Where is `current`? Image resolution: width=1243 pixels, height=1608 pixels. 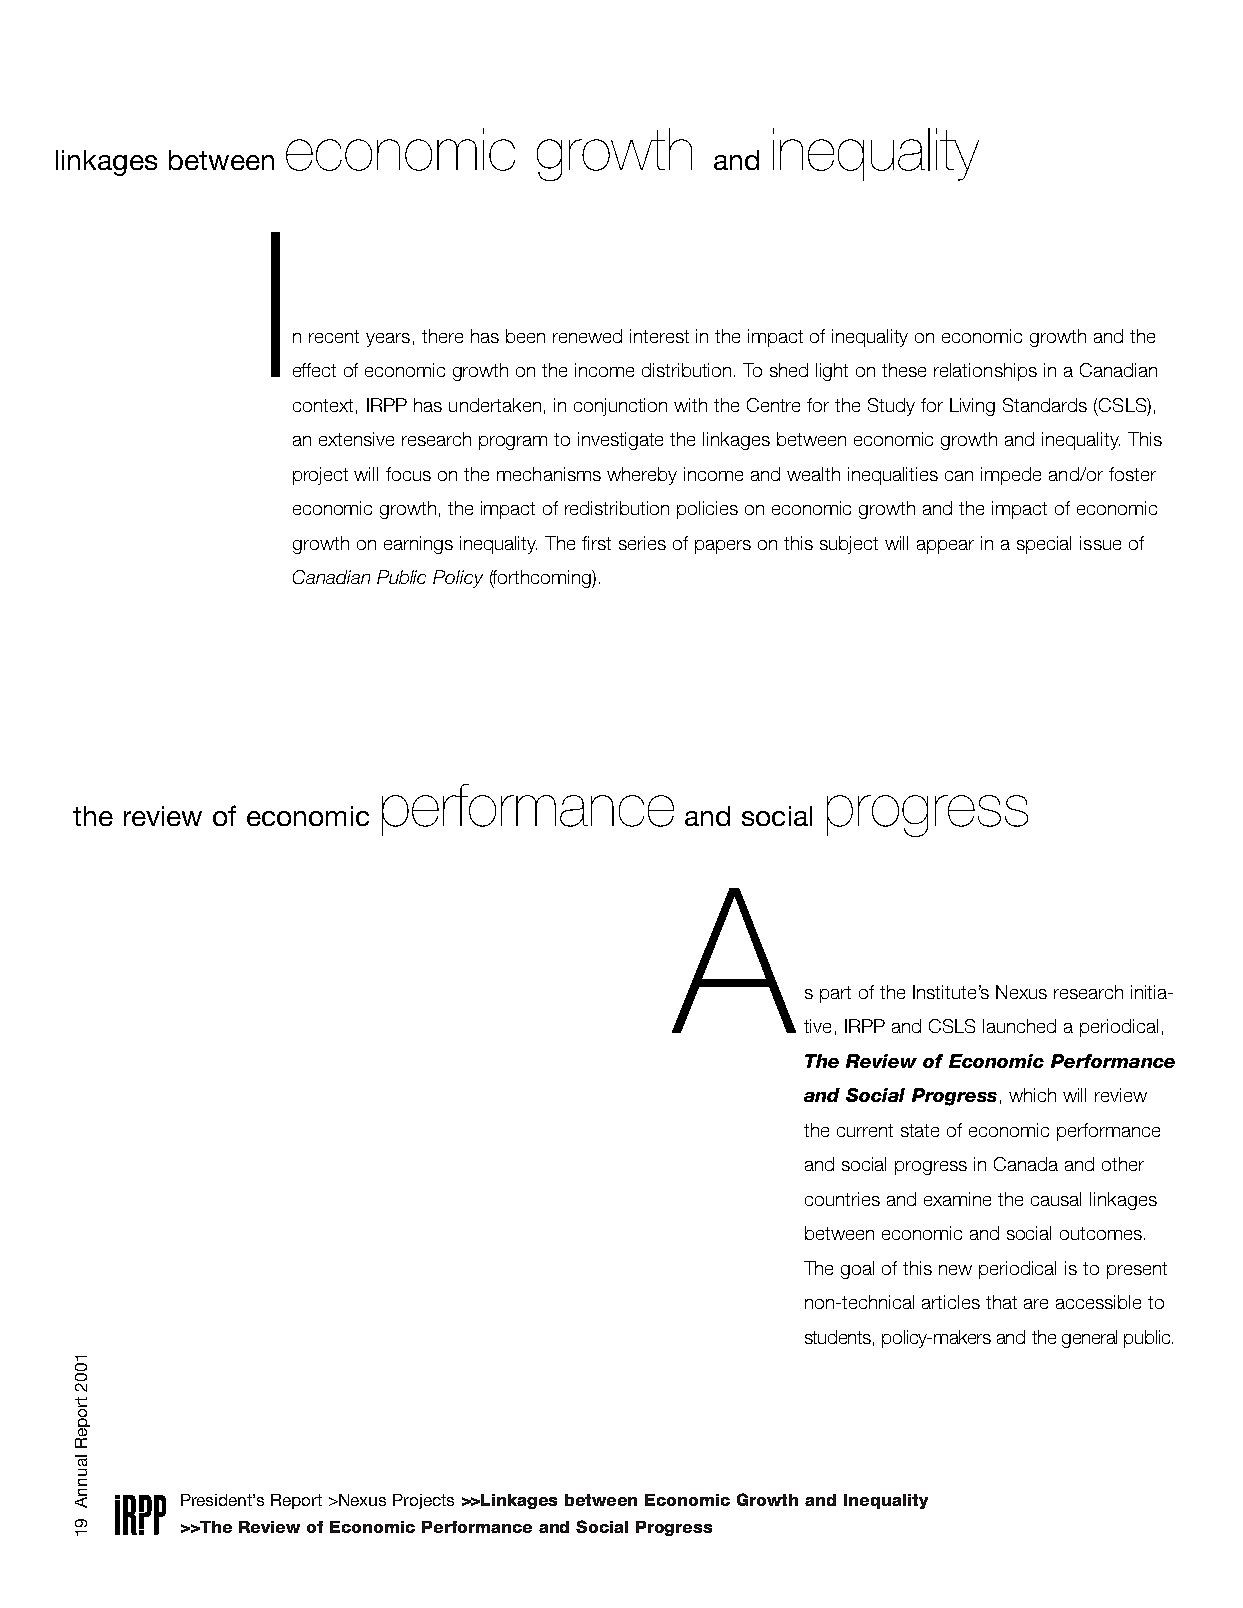
current is located at coordinates (865, 1130).
